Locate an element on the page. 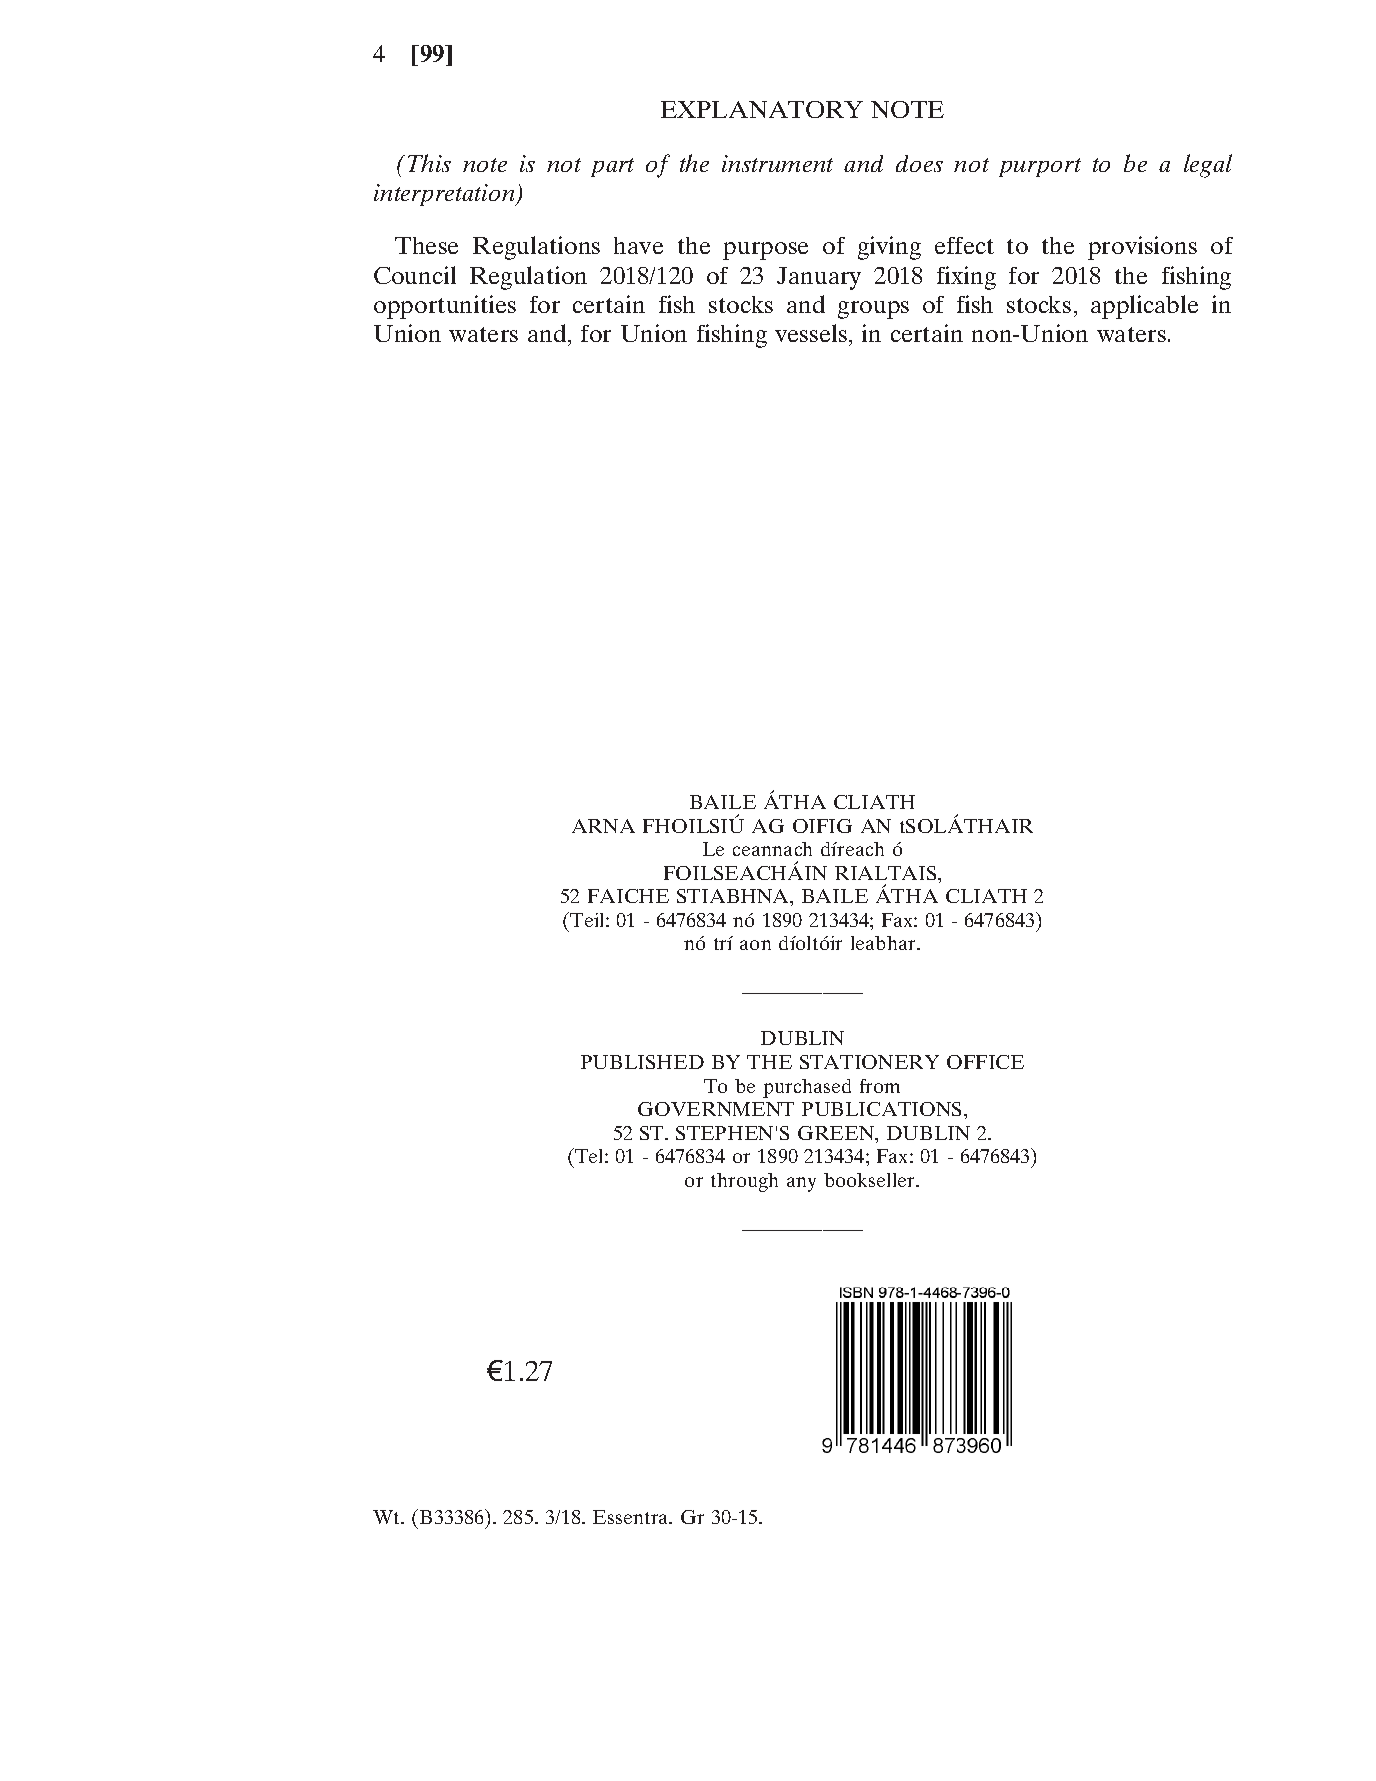 Image resolution: width=1376 pixels, height=1781 pixels. STATIONERY is located at coordinates (869, 1062).
